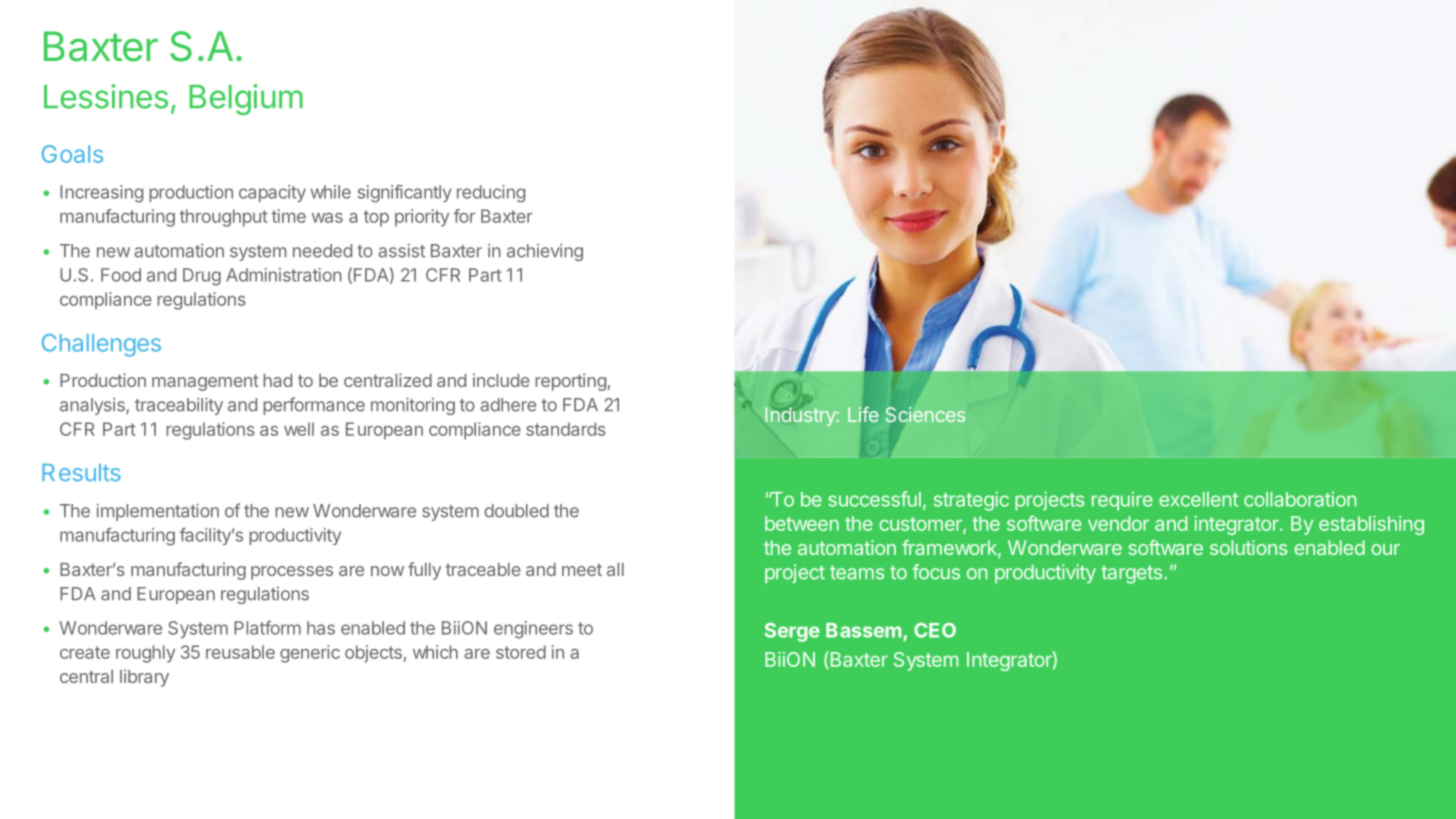  What do you see at coordinates (491, 194) in the screenshot?
I see `reducing` at bounding box center [491, 194].
